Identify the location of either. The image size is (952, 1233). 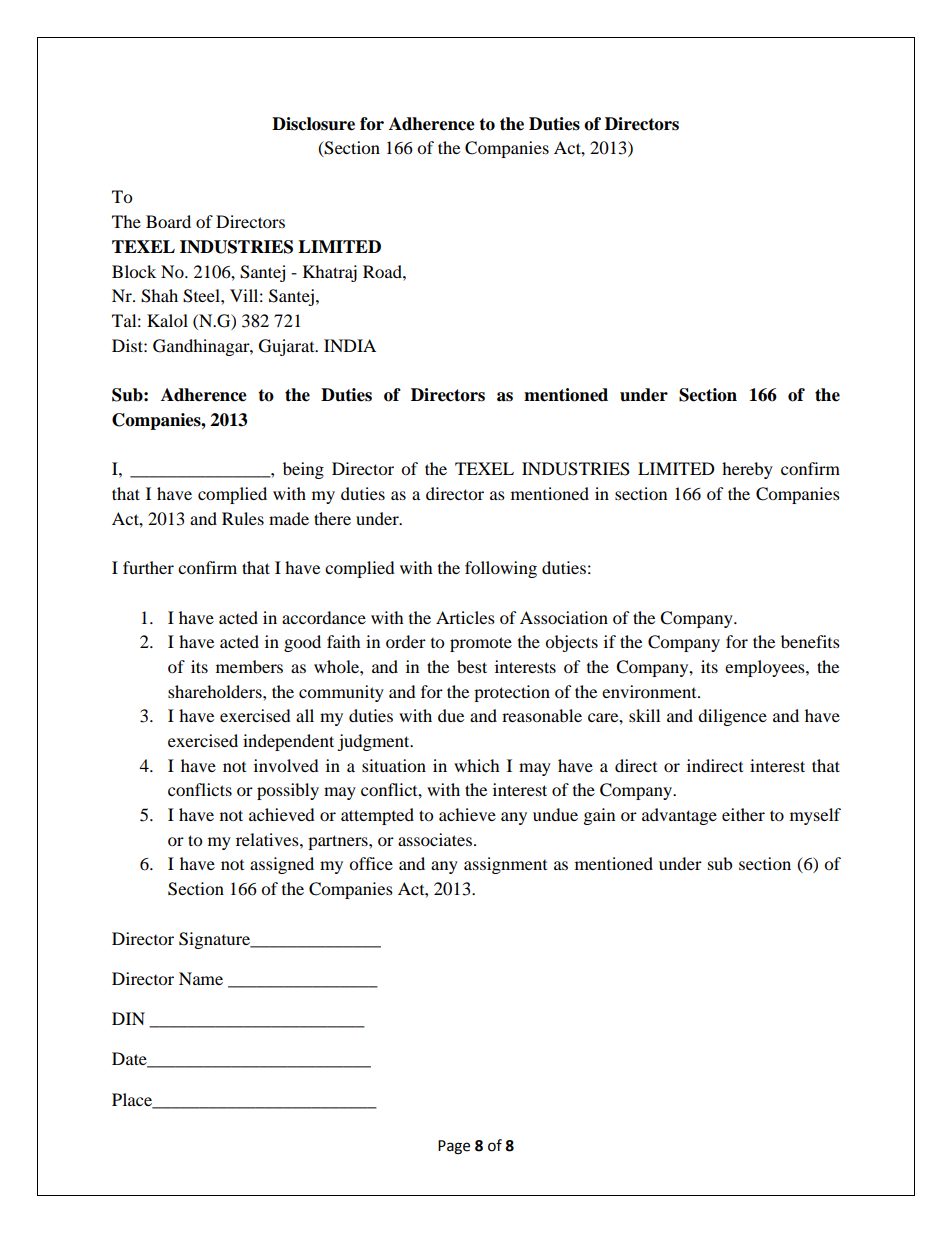
(743, 814).
